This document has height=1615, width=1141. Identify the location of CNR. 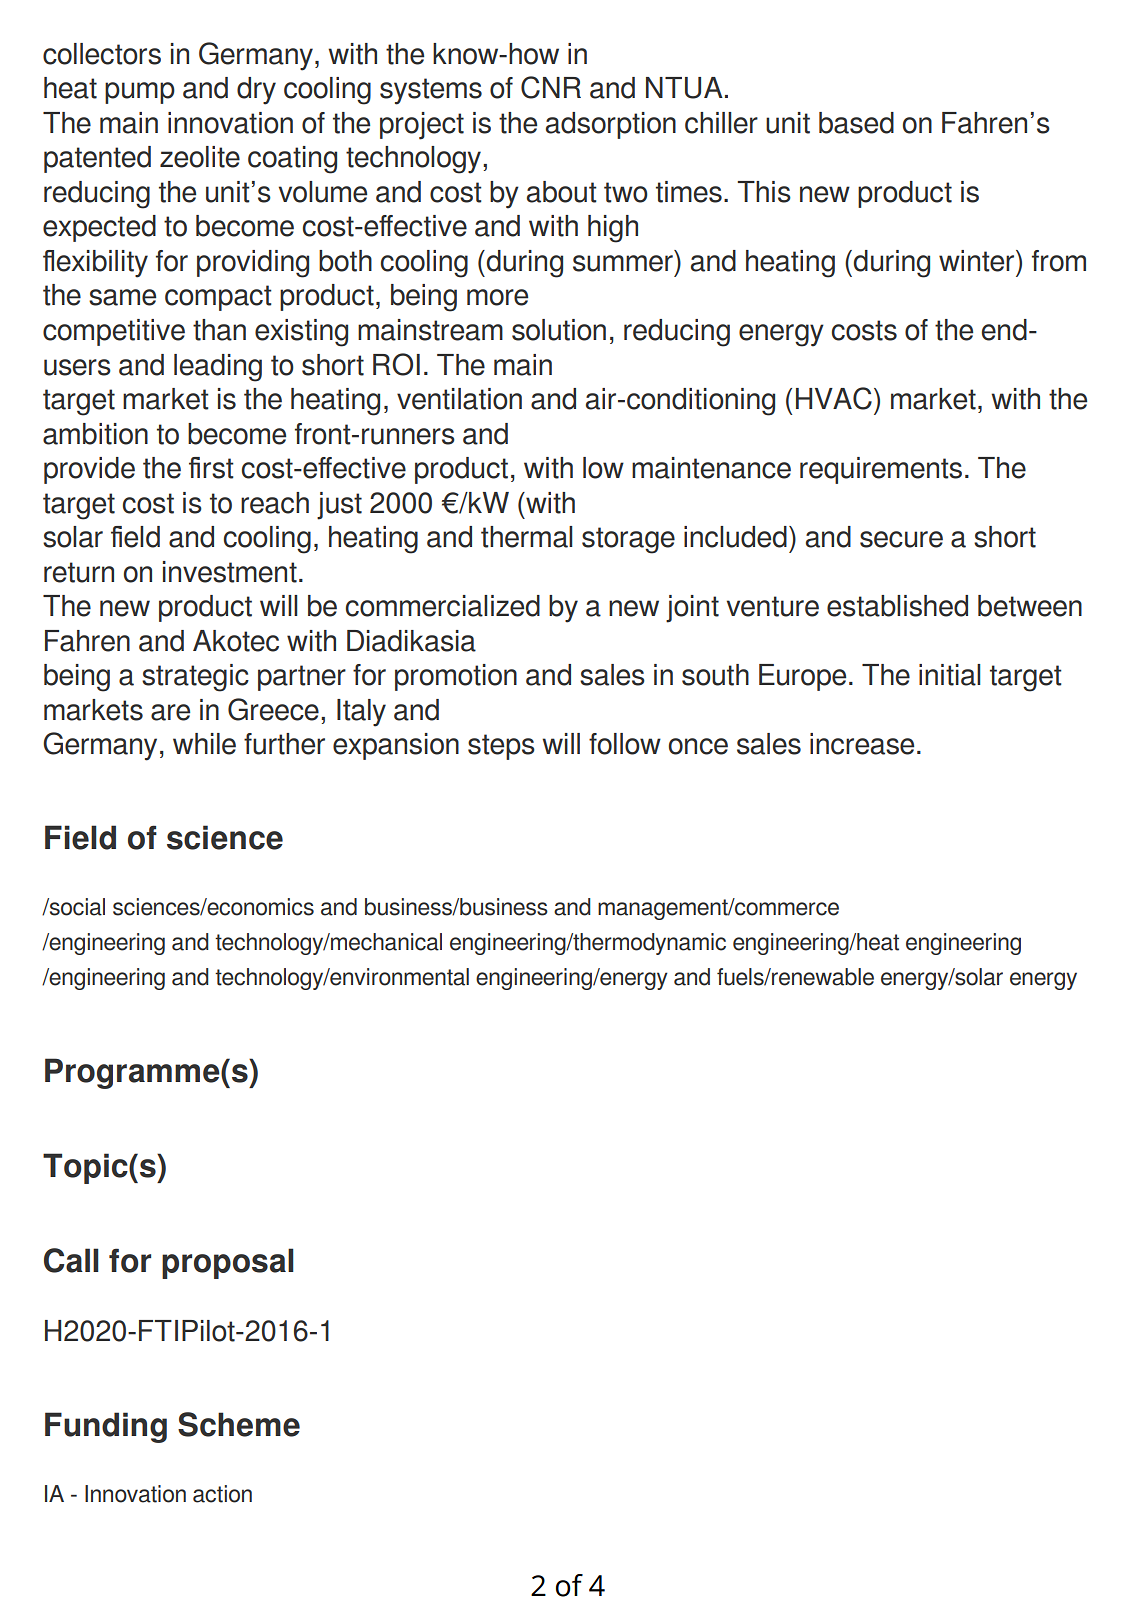
(551, 87).
